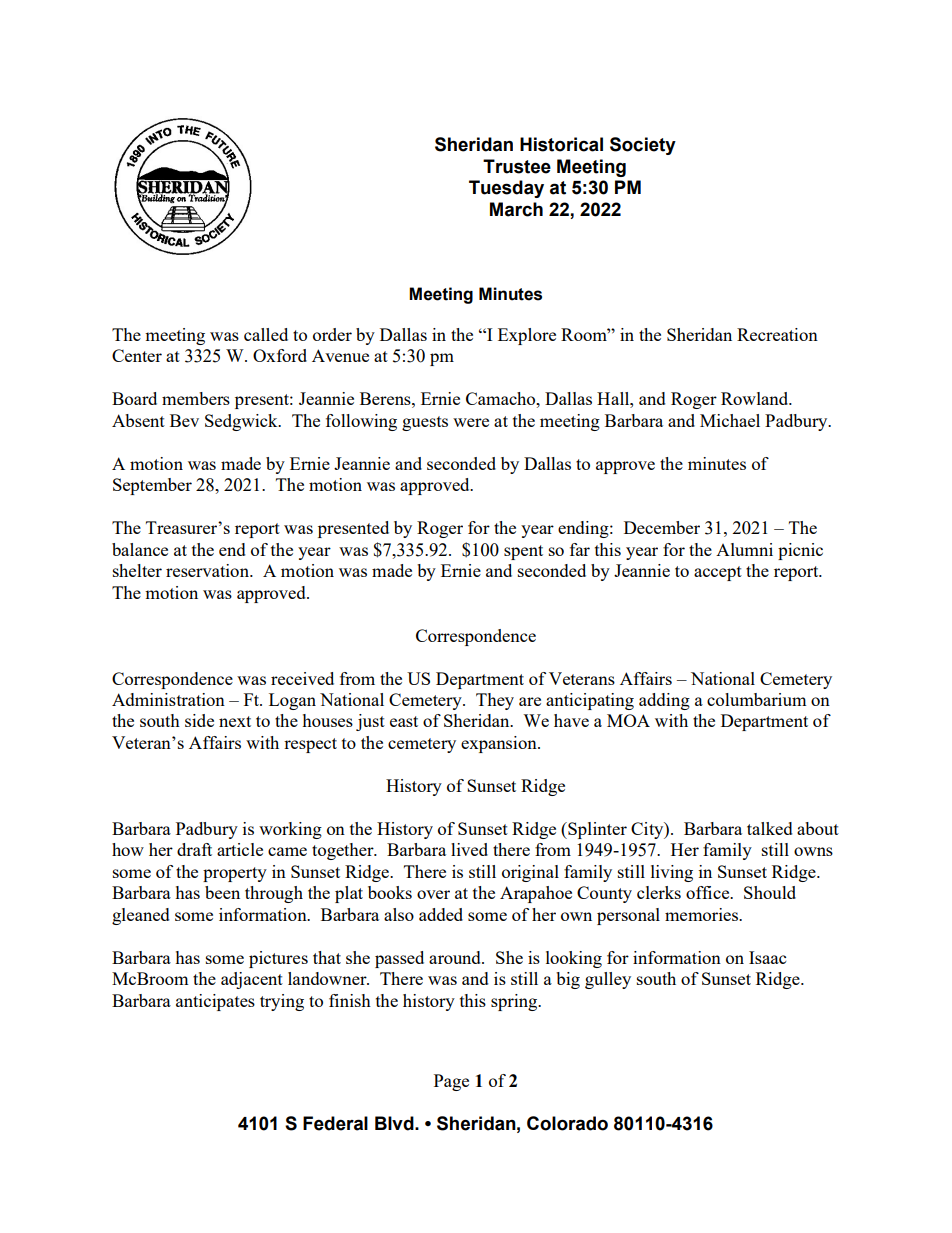 This document has width=952, height=1233. Describe the element at coordinates (500, 744) in the document. I see `expansion` at that location.
